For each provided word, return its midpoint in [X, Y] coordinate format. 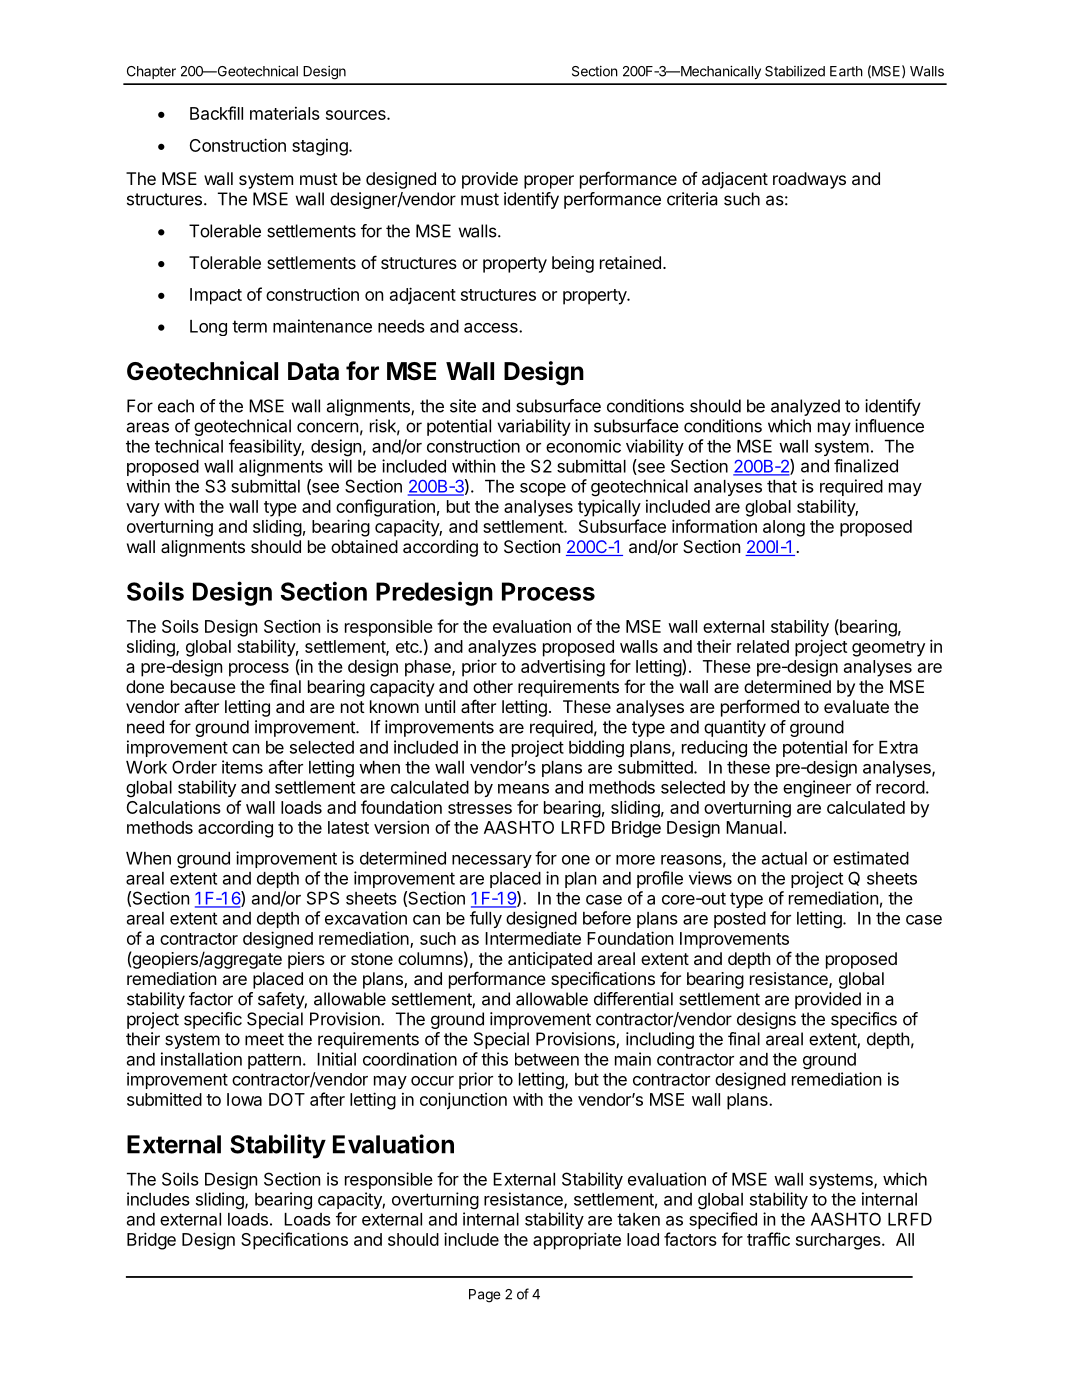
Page [485, 1296]
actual [784, 858]
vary [143, 510]
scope [543, 489]
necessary [492, 861]
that [782, 486]
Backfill [216, 113]
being [573, 264]
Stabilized [795, 71]
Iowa [244, 1099]
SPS [323, 898]
